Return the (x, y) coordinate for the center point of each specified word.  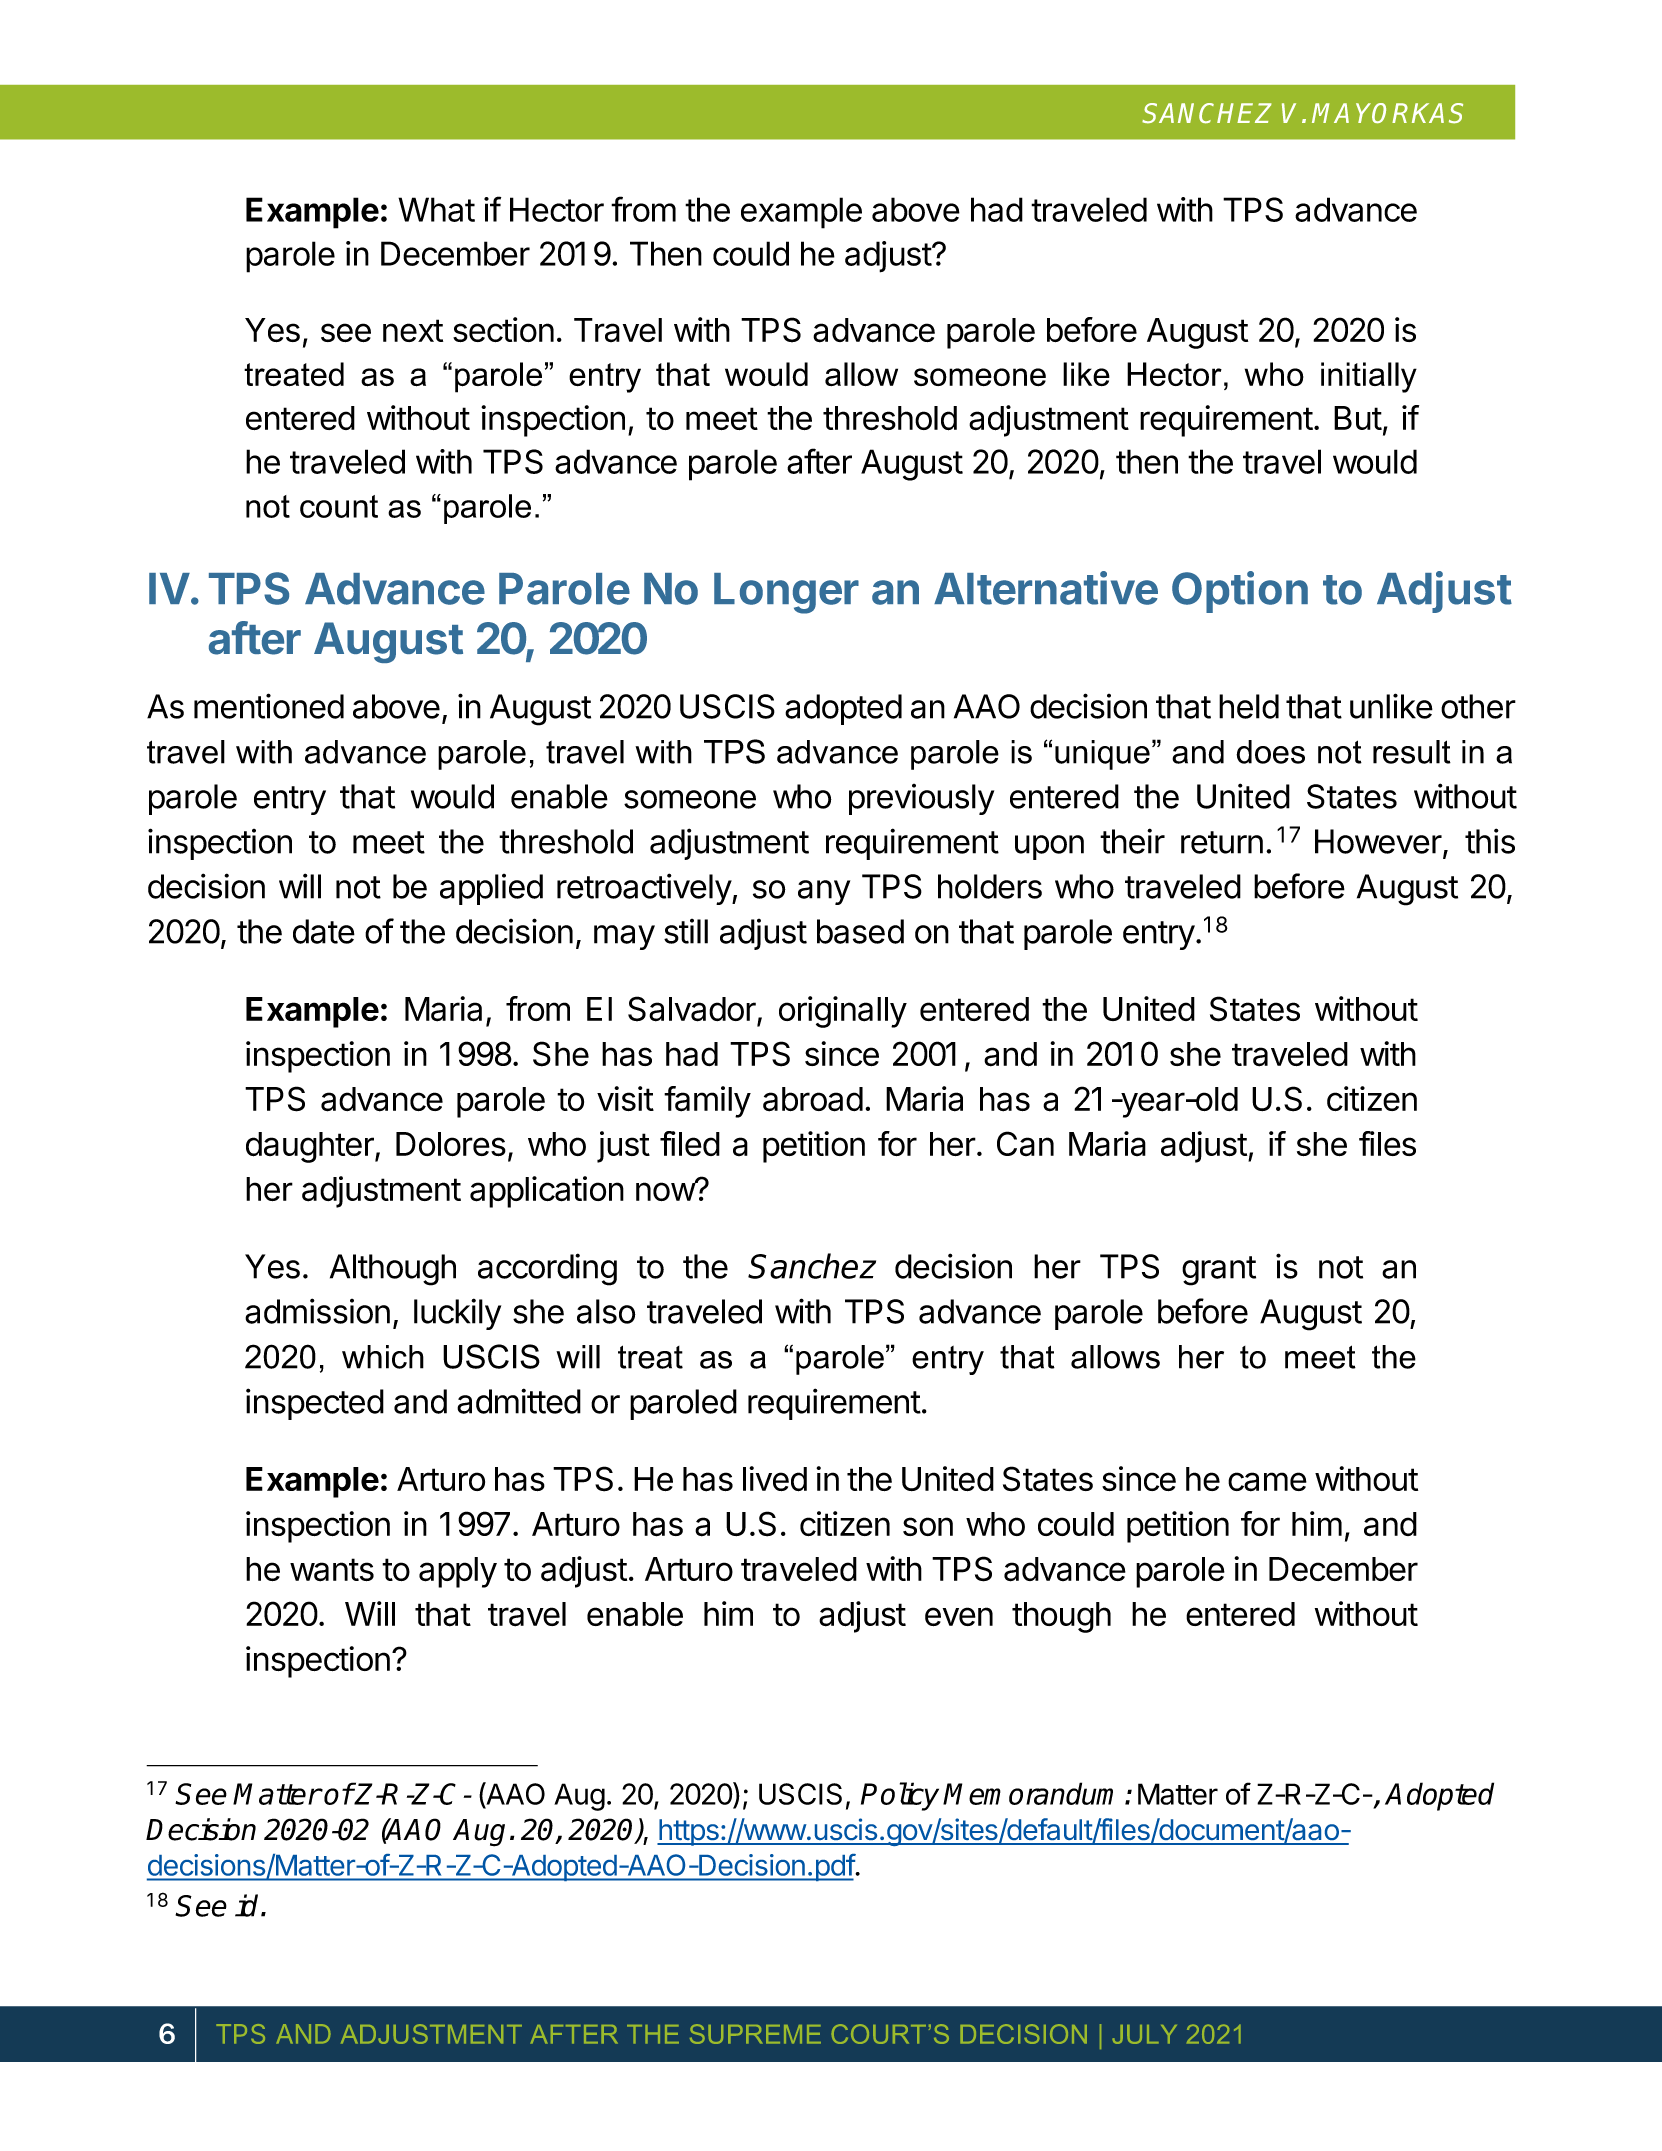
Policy (900, 1796)
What (436, 209)
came (1267, 1482)
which (383, 1357)
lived (775, 1479)
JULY (1144, 2034)
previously (921, 799)
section (503, 329)
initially (1369, 377)
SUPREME (755, 2034)
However (1378, 841)
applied (491, 889)
